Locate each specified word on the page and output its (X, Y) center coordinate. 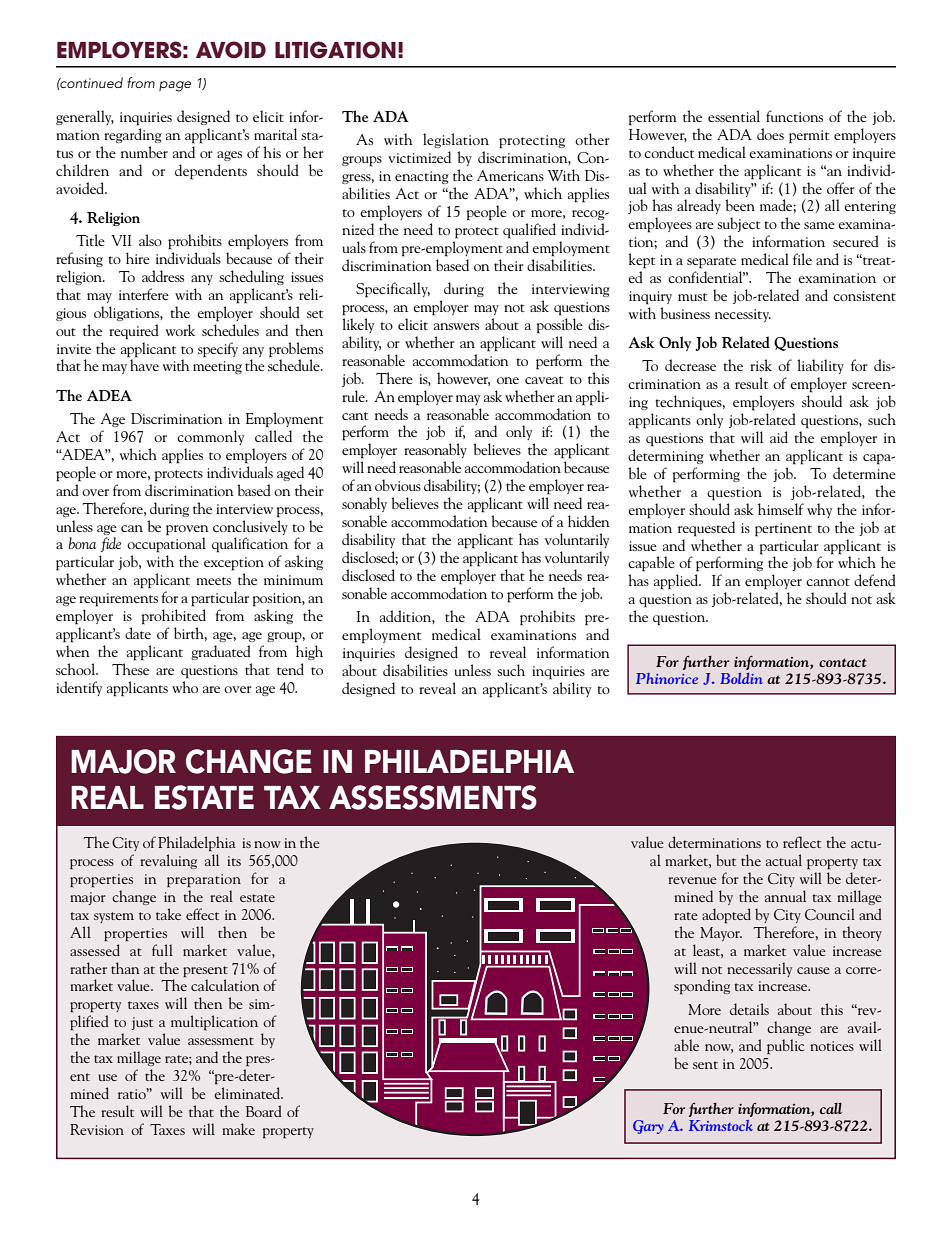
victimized (419, 157)
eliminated (248, 1093)
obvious (398, 485)
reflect (802, 842)
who (185, 687)
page (175, 86)
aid (779, 437)
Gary (648, 1127)
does (770, 134)
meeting (217, 367)
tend (290, 669)
